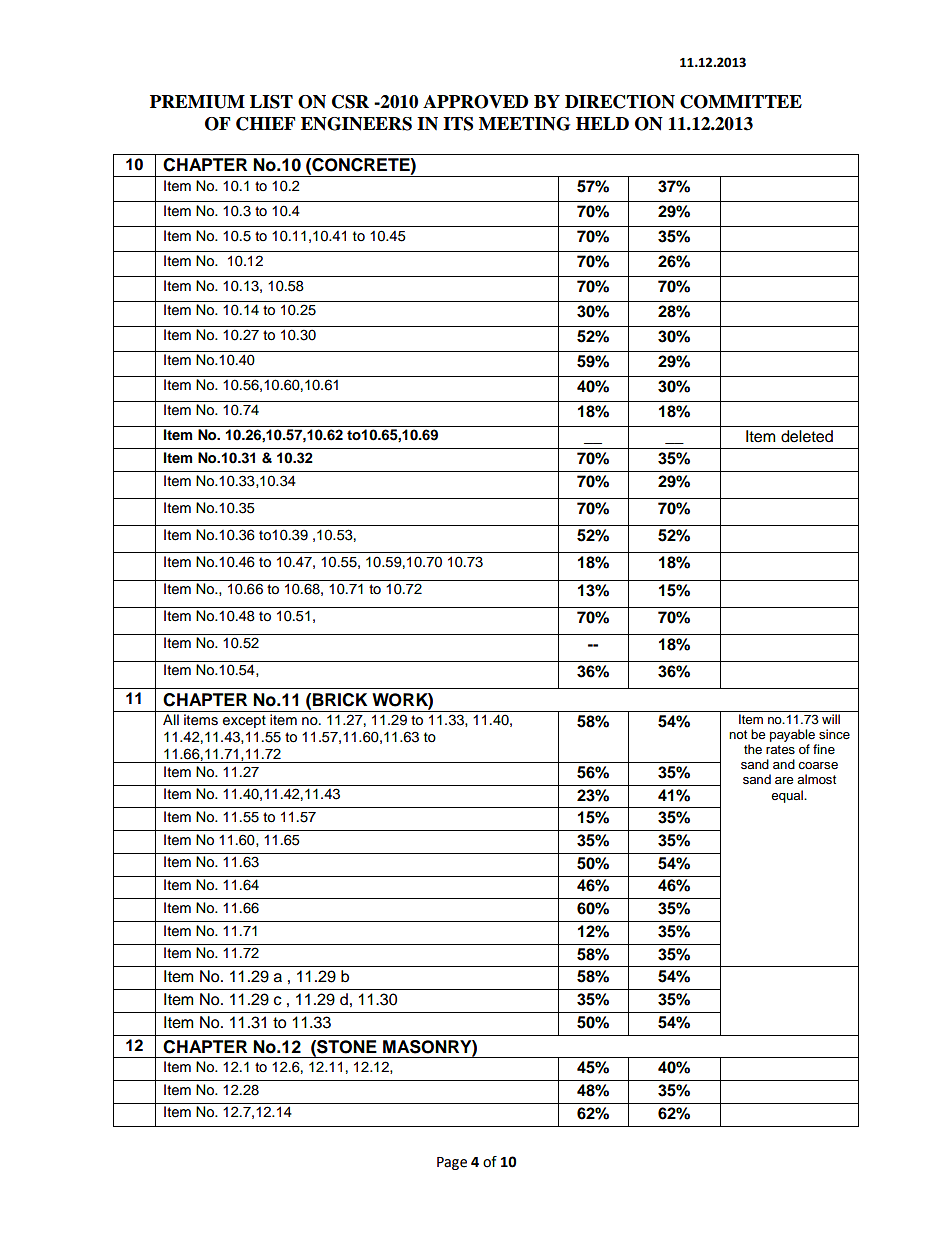  Describe the element at coordinates (738, 734) in the screenshot. I see `not` at that location.
